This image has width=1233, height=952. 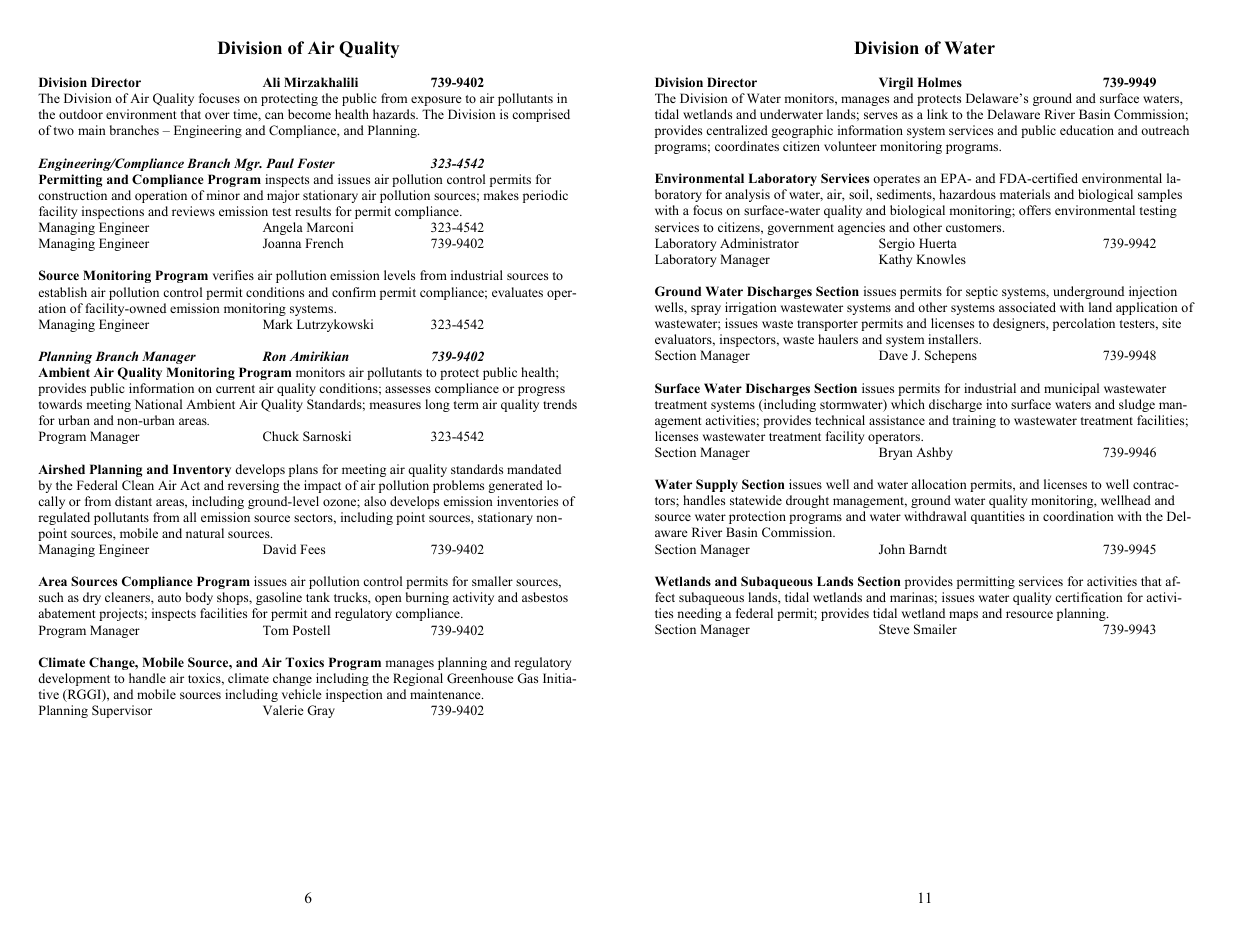 What do you see at coordinates (937, 114) in the image?
I see `link` at bounding box center [937, 114].
